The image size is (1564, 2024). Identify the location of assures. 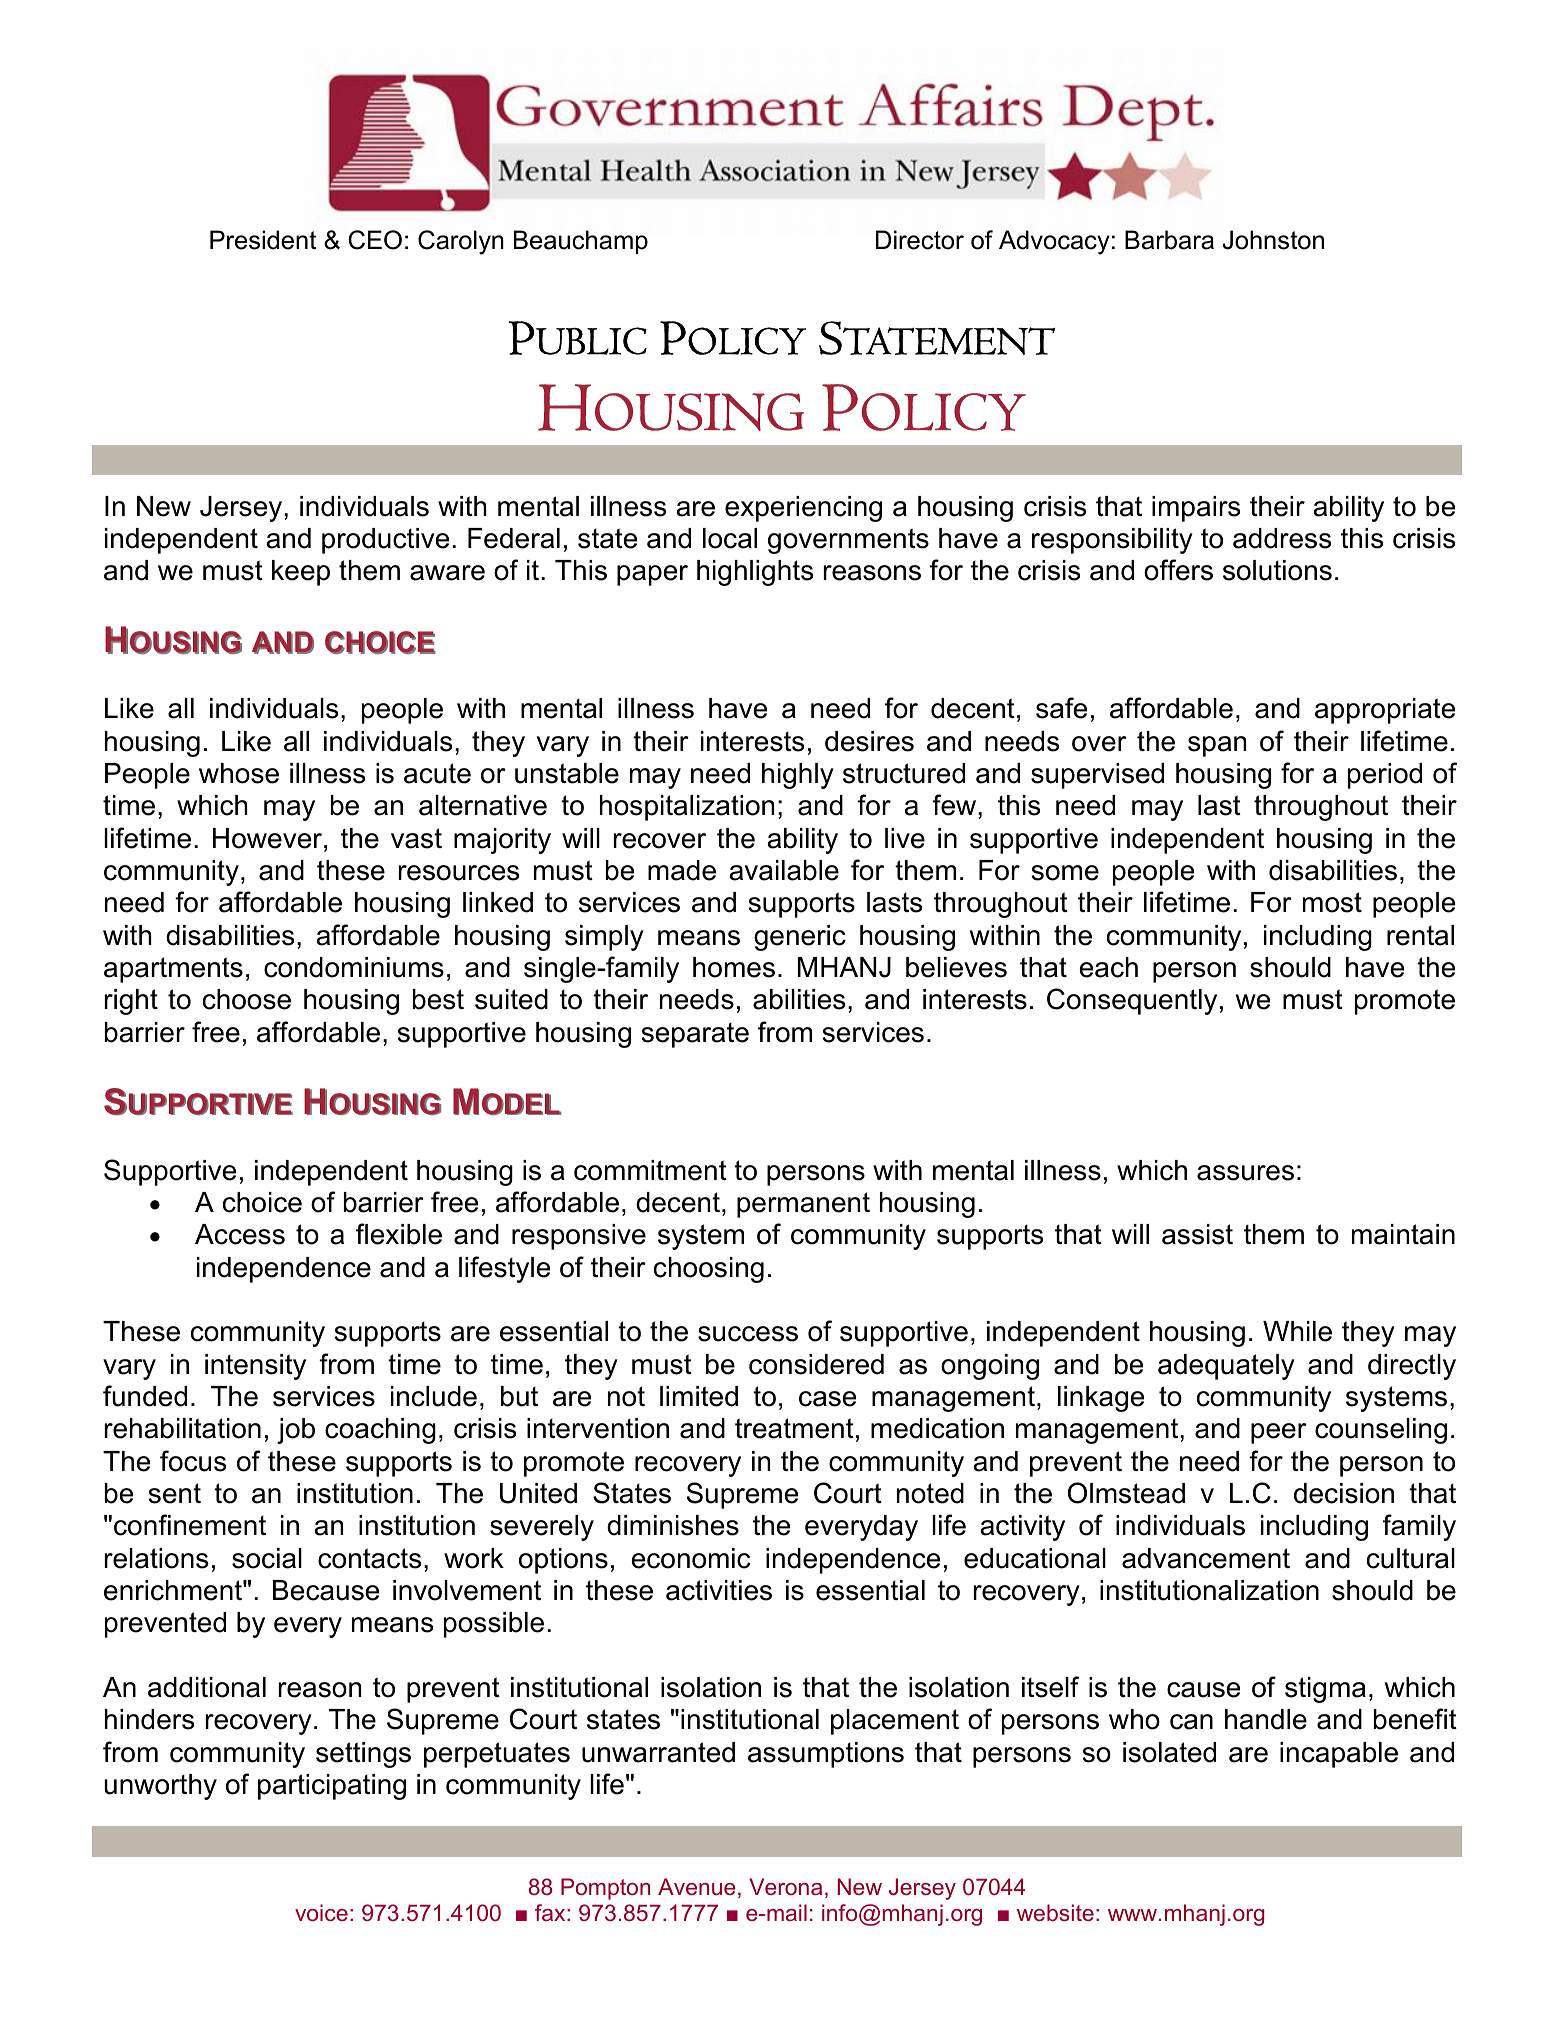
(1245, 1173).
